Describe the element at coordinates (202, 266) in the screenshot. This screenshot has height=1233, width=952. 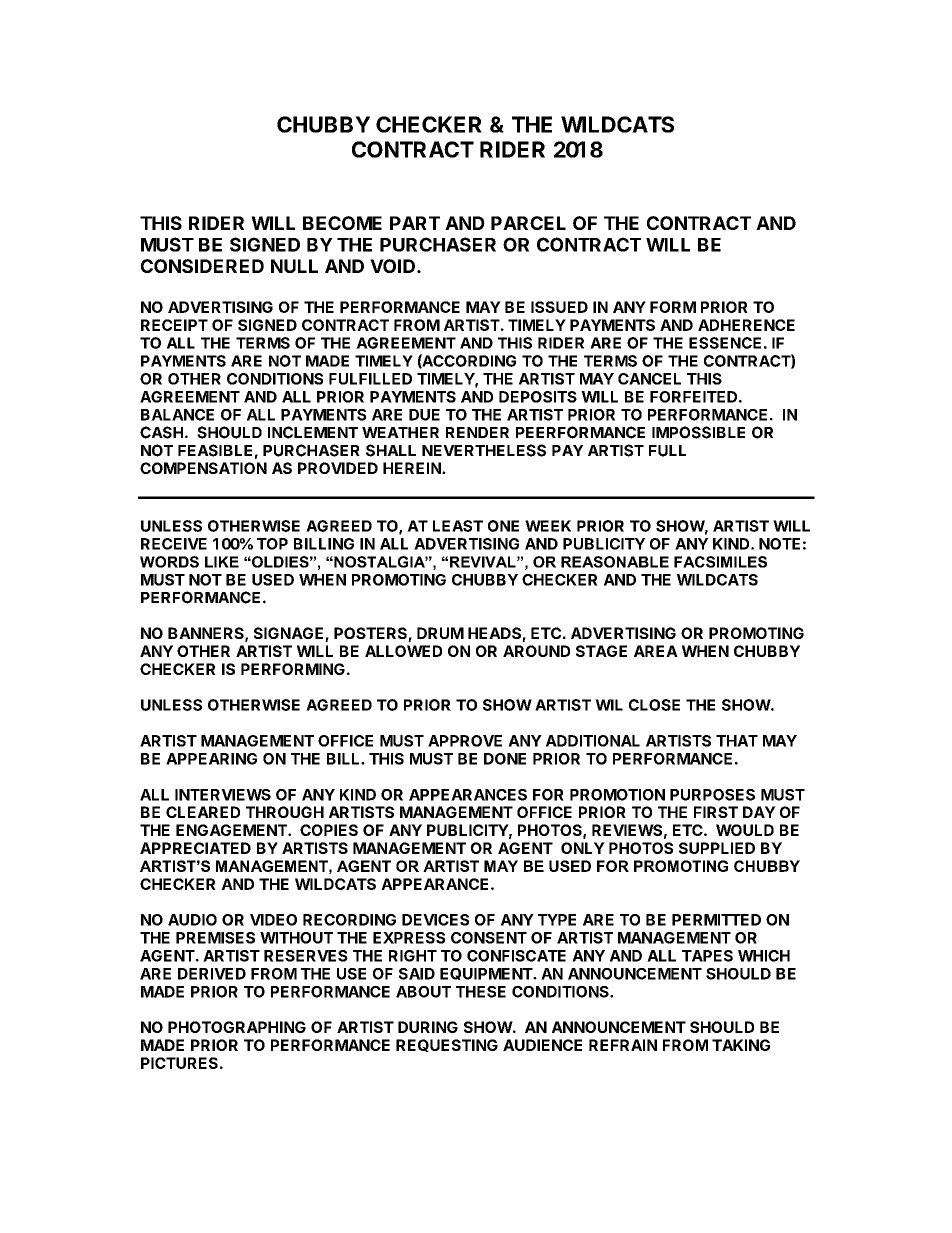
I see `CONSIDERED` at that location.
